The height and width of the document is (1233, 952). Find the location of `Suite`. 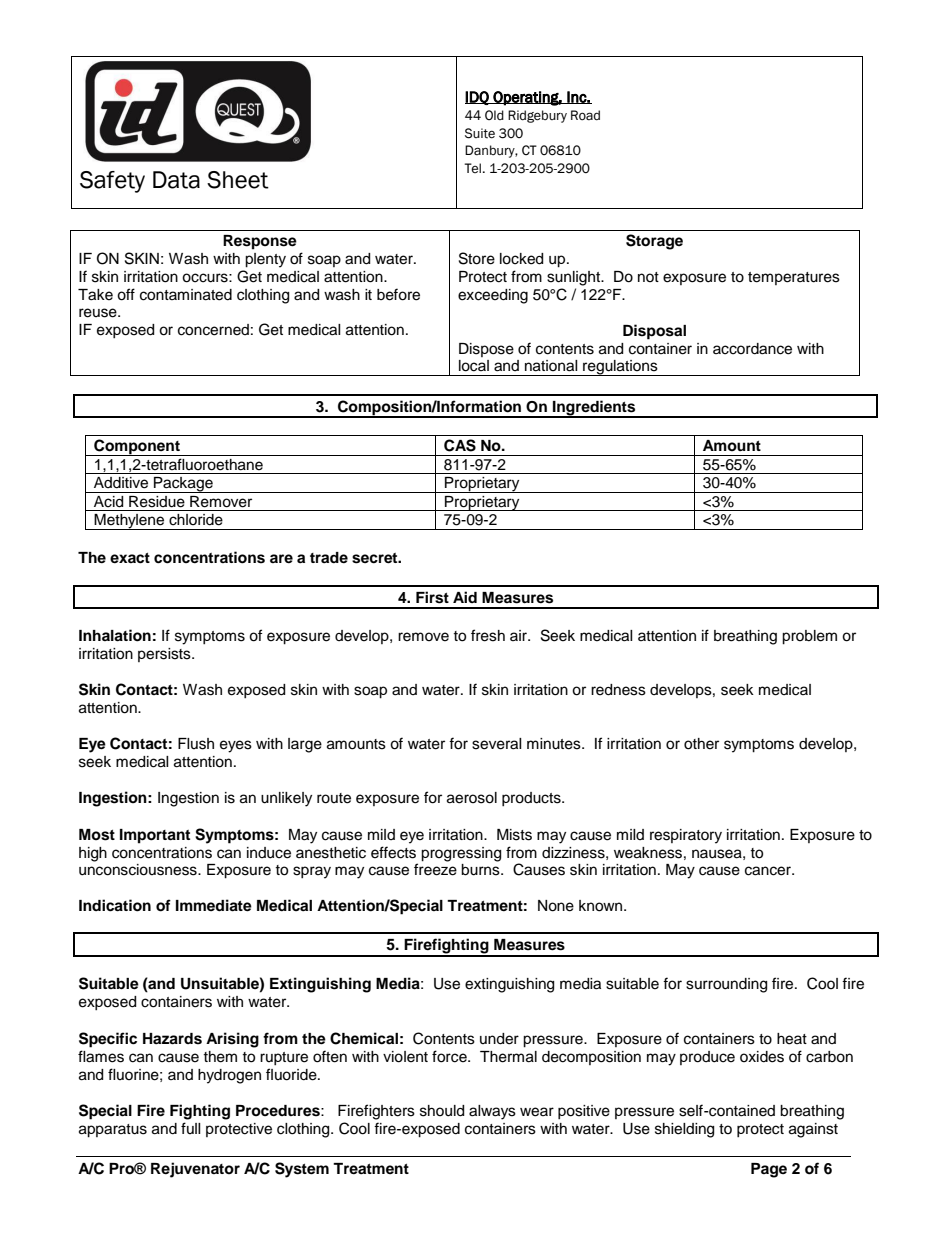

Suite is located at coordinates (480, 133).
